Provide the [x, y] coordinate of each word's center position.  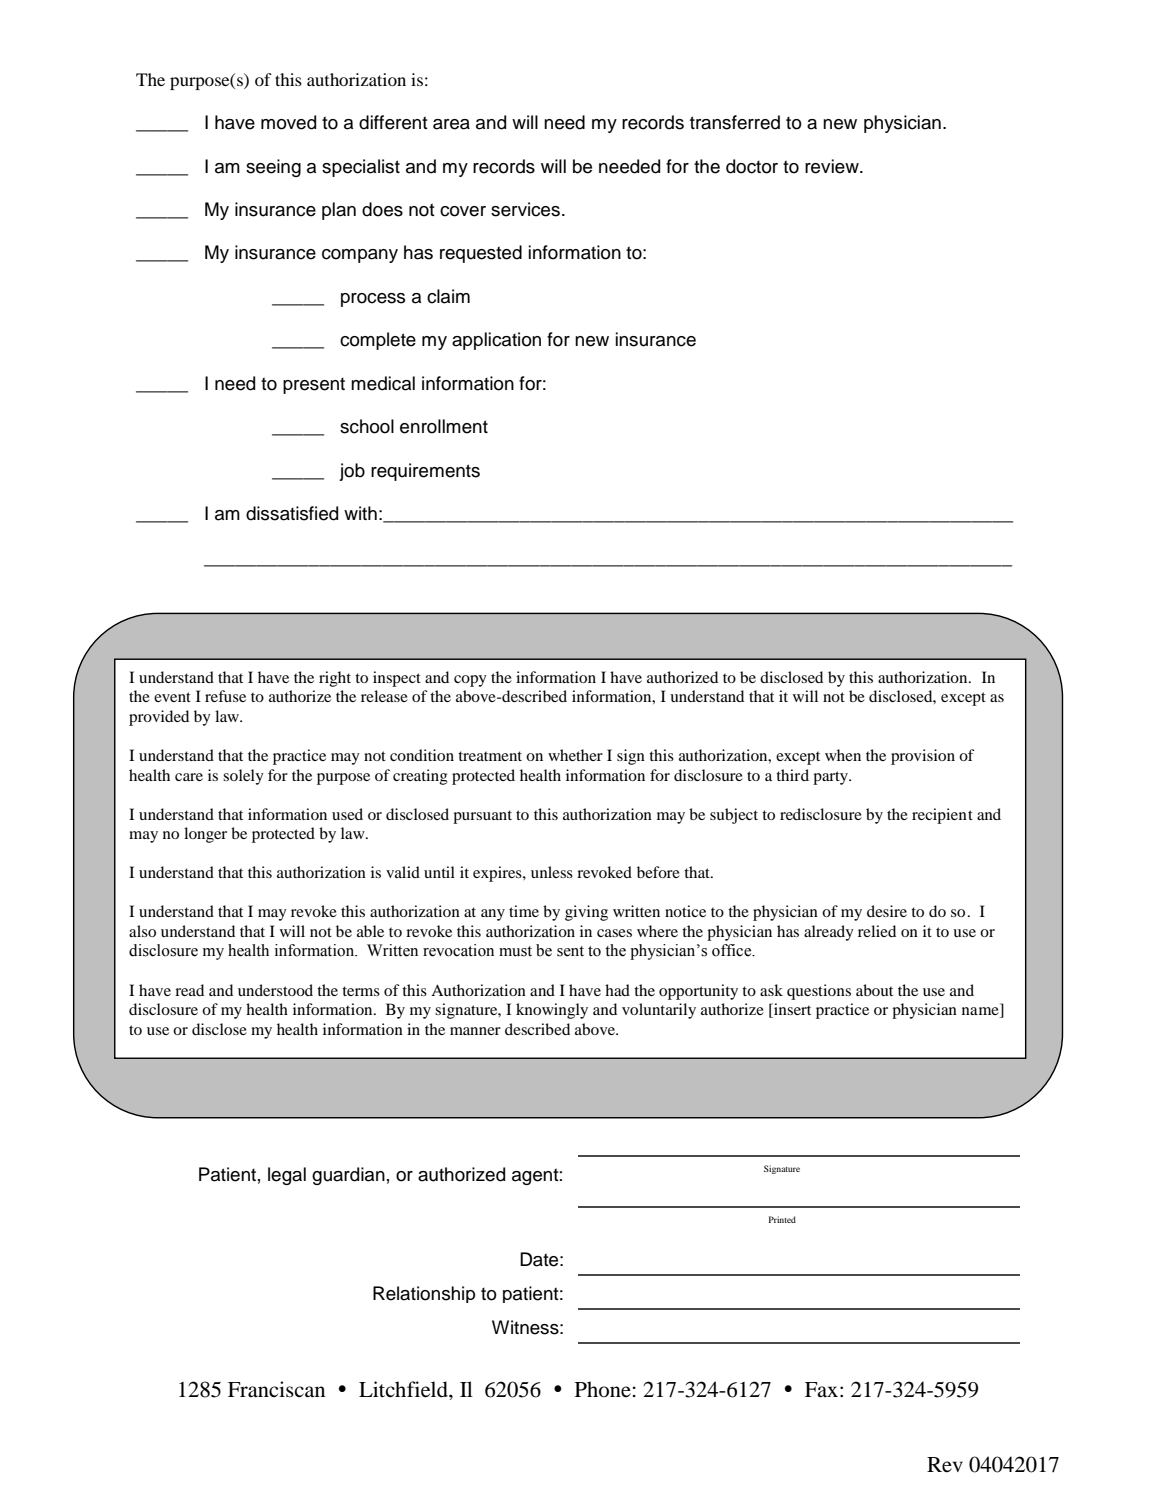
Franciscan [276, 1389]
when [843, 755]
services [525, 209]
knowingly [552, 1011]
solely [243, 777]
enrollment [444, 426]
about [874, 990]
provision [923, 757]
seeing [273, 168]
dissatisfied [292, 513]
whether [575, 755]
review [833, 166]
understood [275, 990]
